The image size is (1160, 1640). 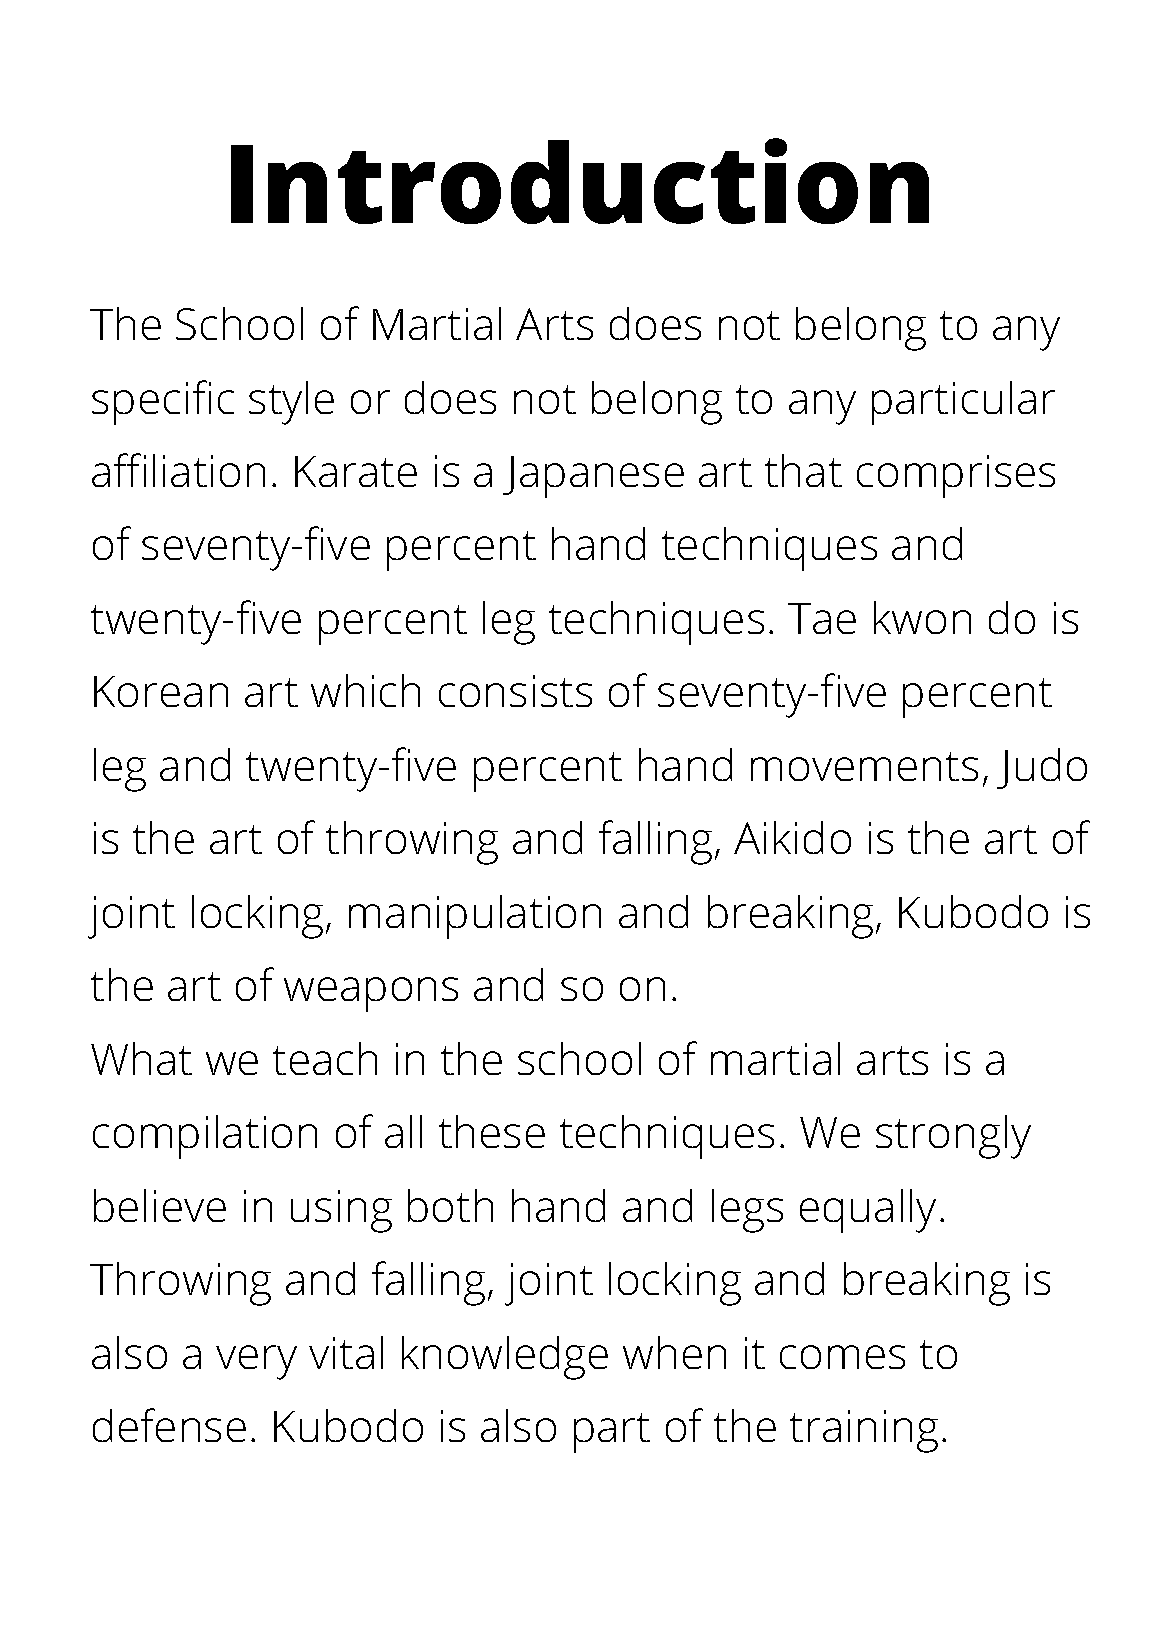 I want to click on knowledge, so click(x=505, y=1358).
